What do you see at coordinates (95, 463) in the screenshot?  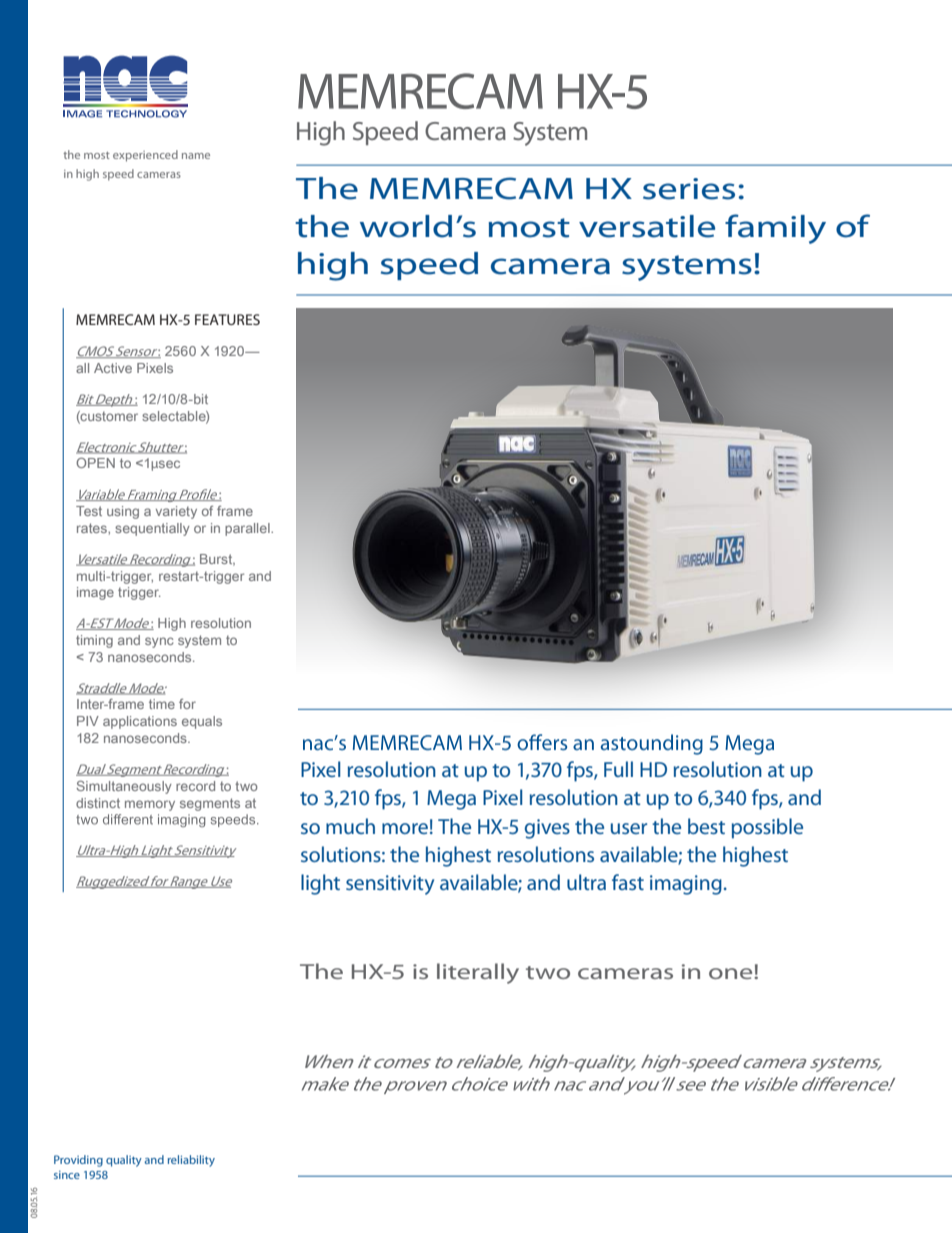 I see `OPEN` at bounding box center [95, 463].
